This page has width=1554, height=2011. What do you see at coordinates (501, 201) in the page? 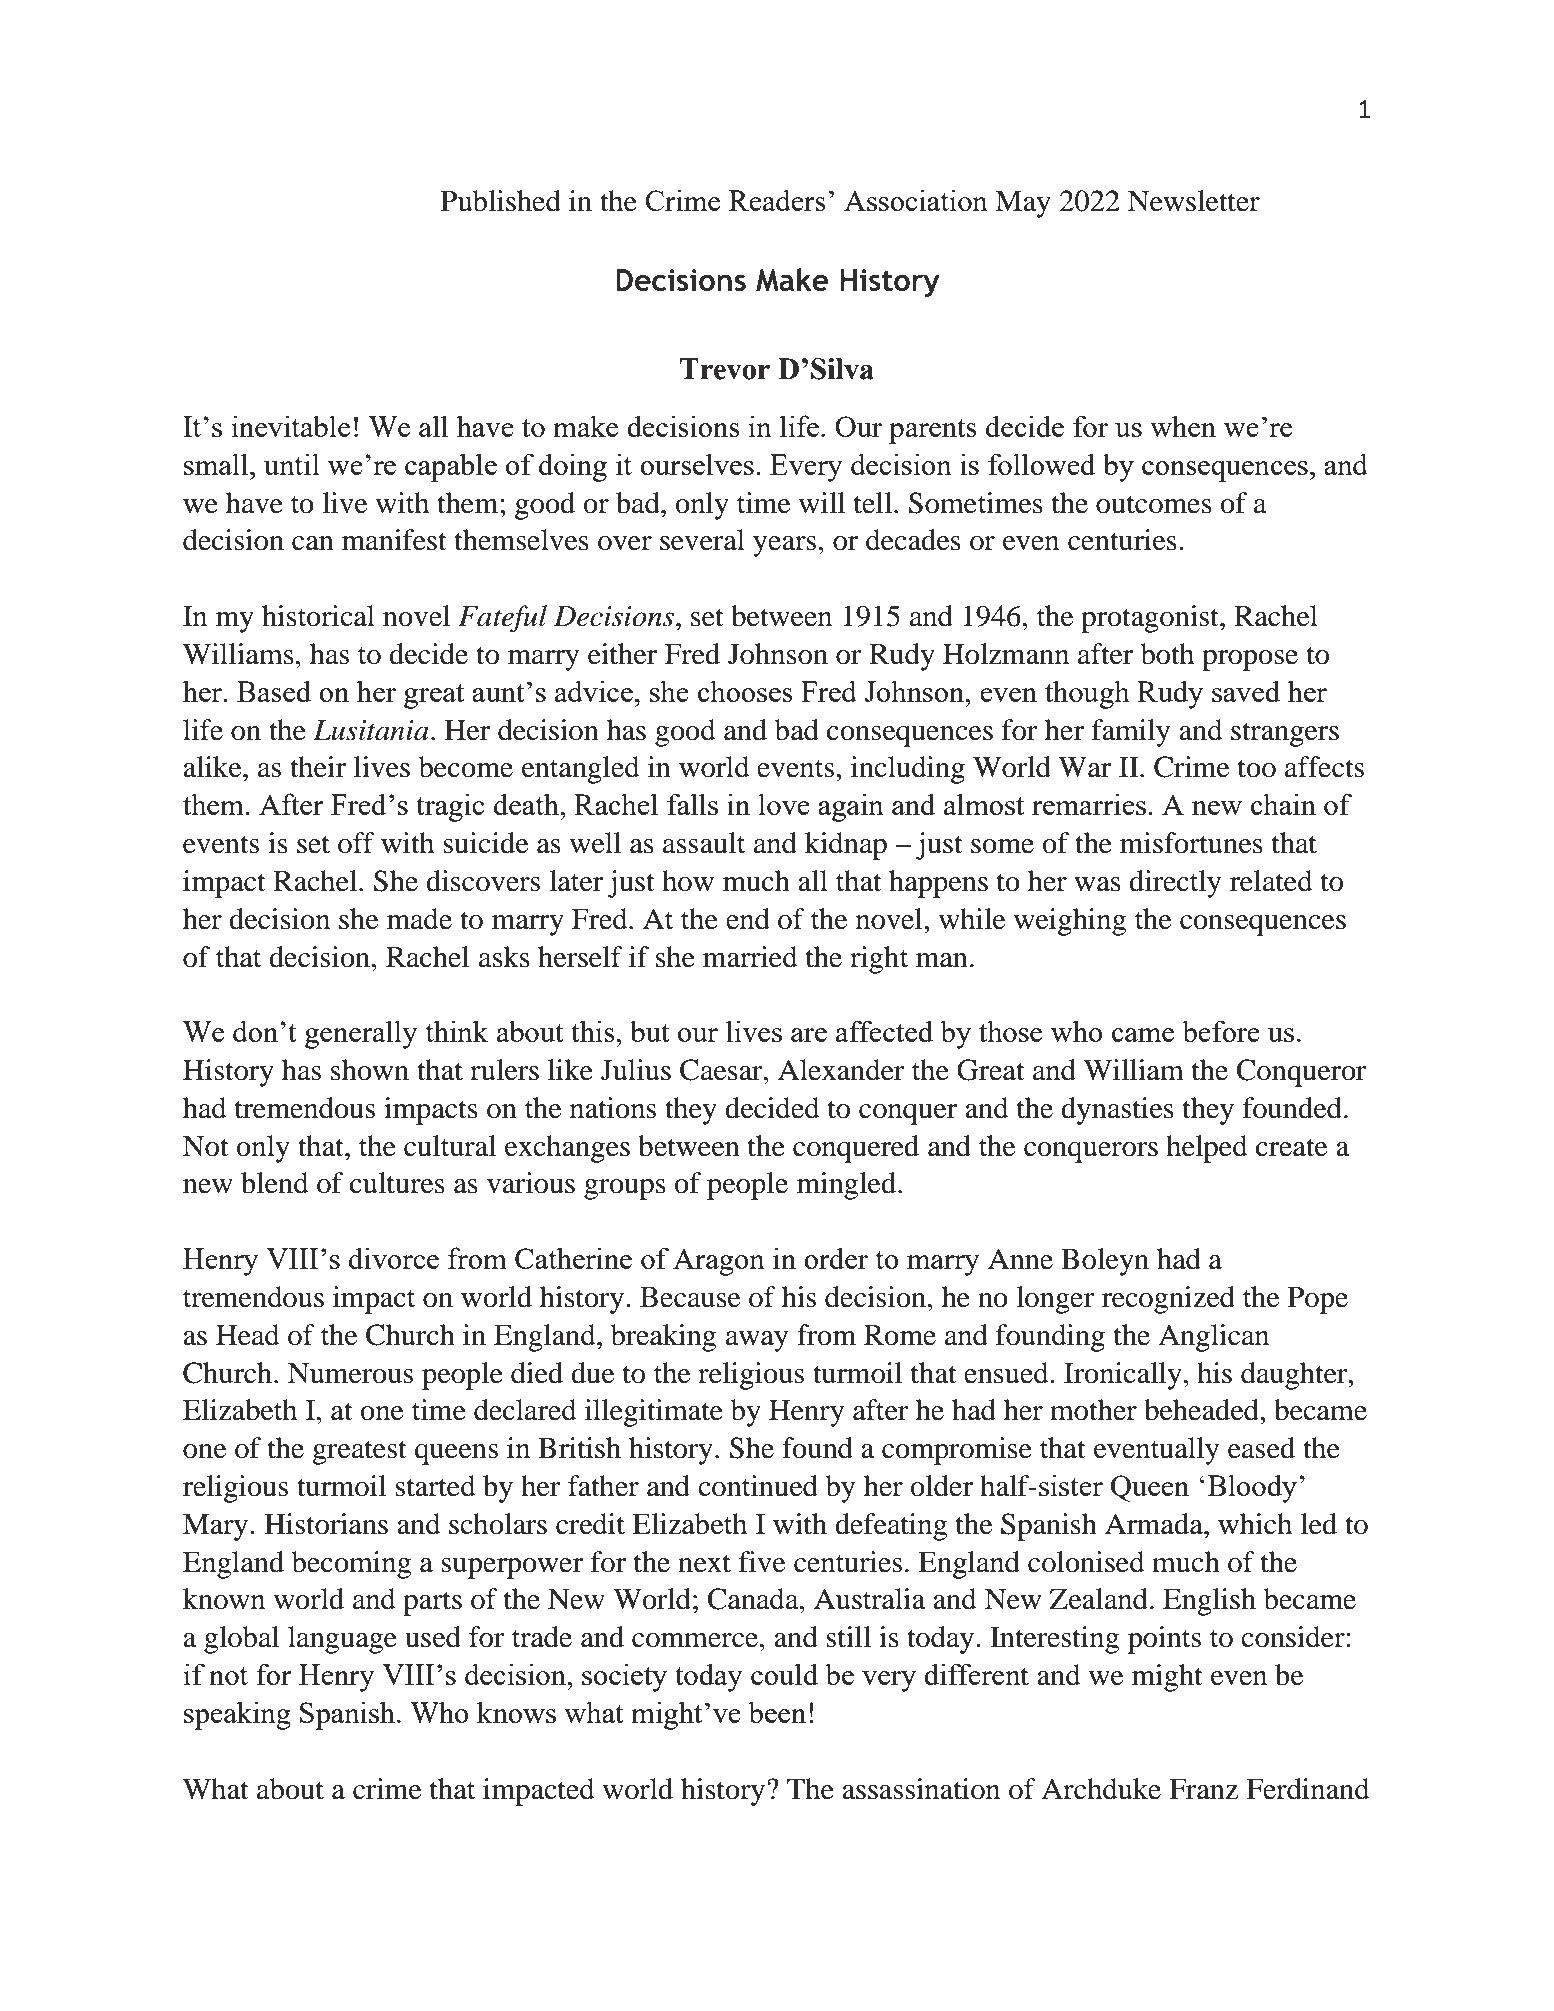
I see `Published` at bounding box center [501, 201].
